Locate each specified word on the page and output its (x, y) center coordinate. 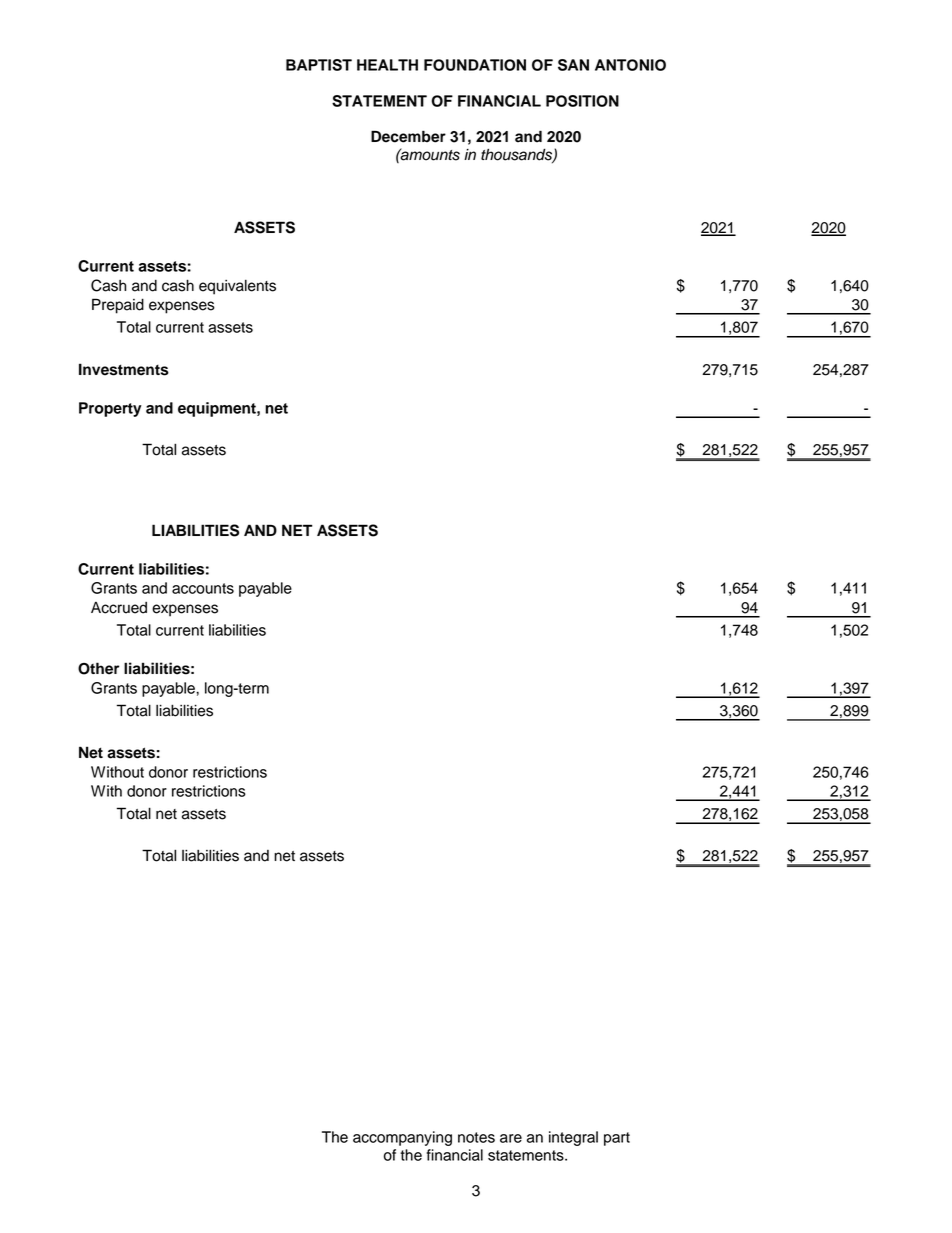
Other (98, 668)
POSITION (582, 101)
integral (573, 1138)
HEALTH (387, 65)
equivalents (237, 287)
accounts (203, 588)
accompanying (402, 1138)
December (408, 136)
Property (110, 409)
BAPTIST (319, 65)
